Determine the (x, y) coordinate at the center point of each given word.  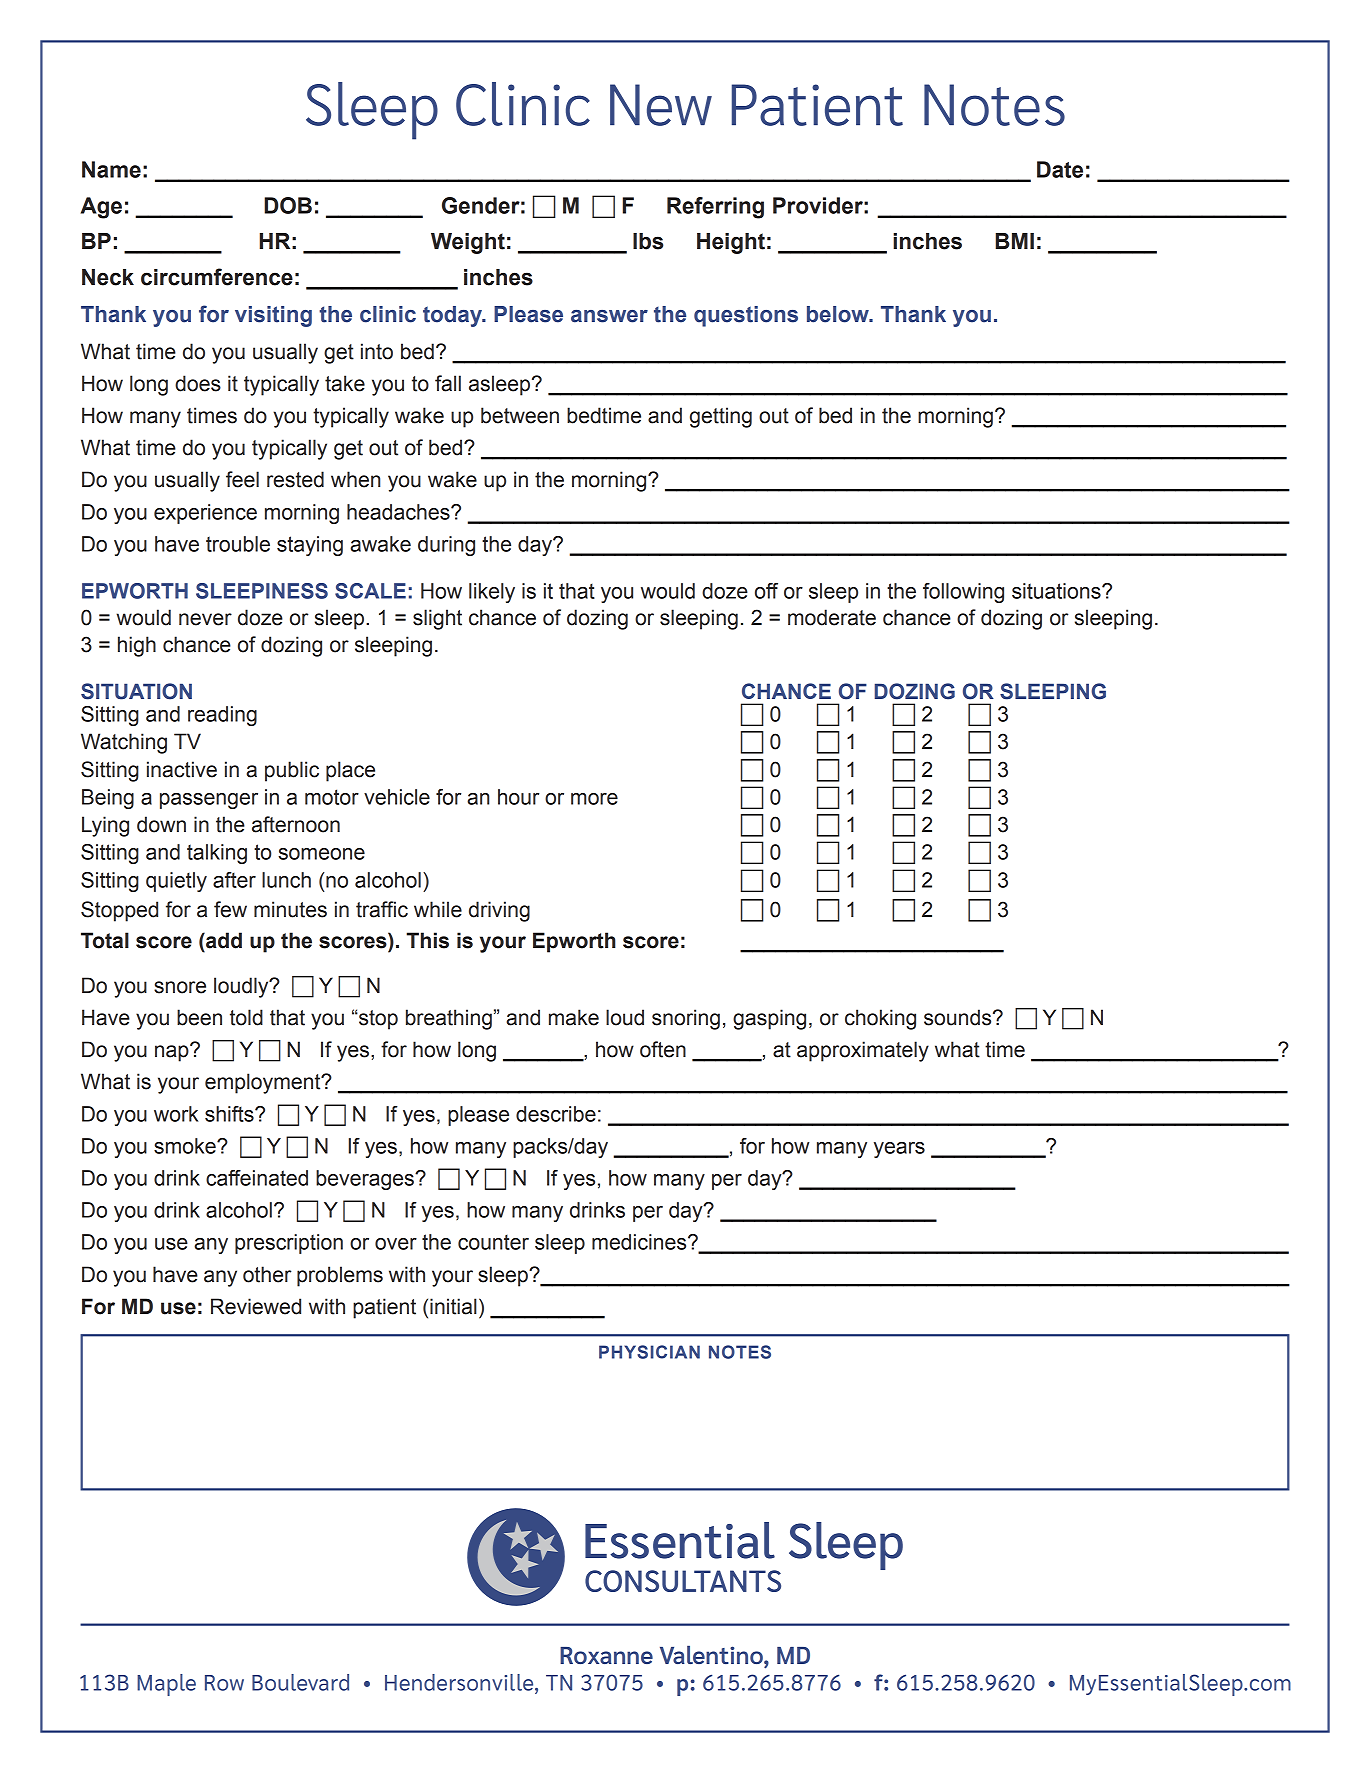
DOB (288, 205)
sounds (959, 1017)
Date (1060, 169)
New (661, 105)
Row (224, 1683)
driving (499, 911)
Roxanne (606, 1655)
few (230, 909)
